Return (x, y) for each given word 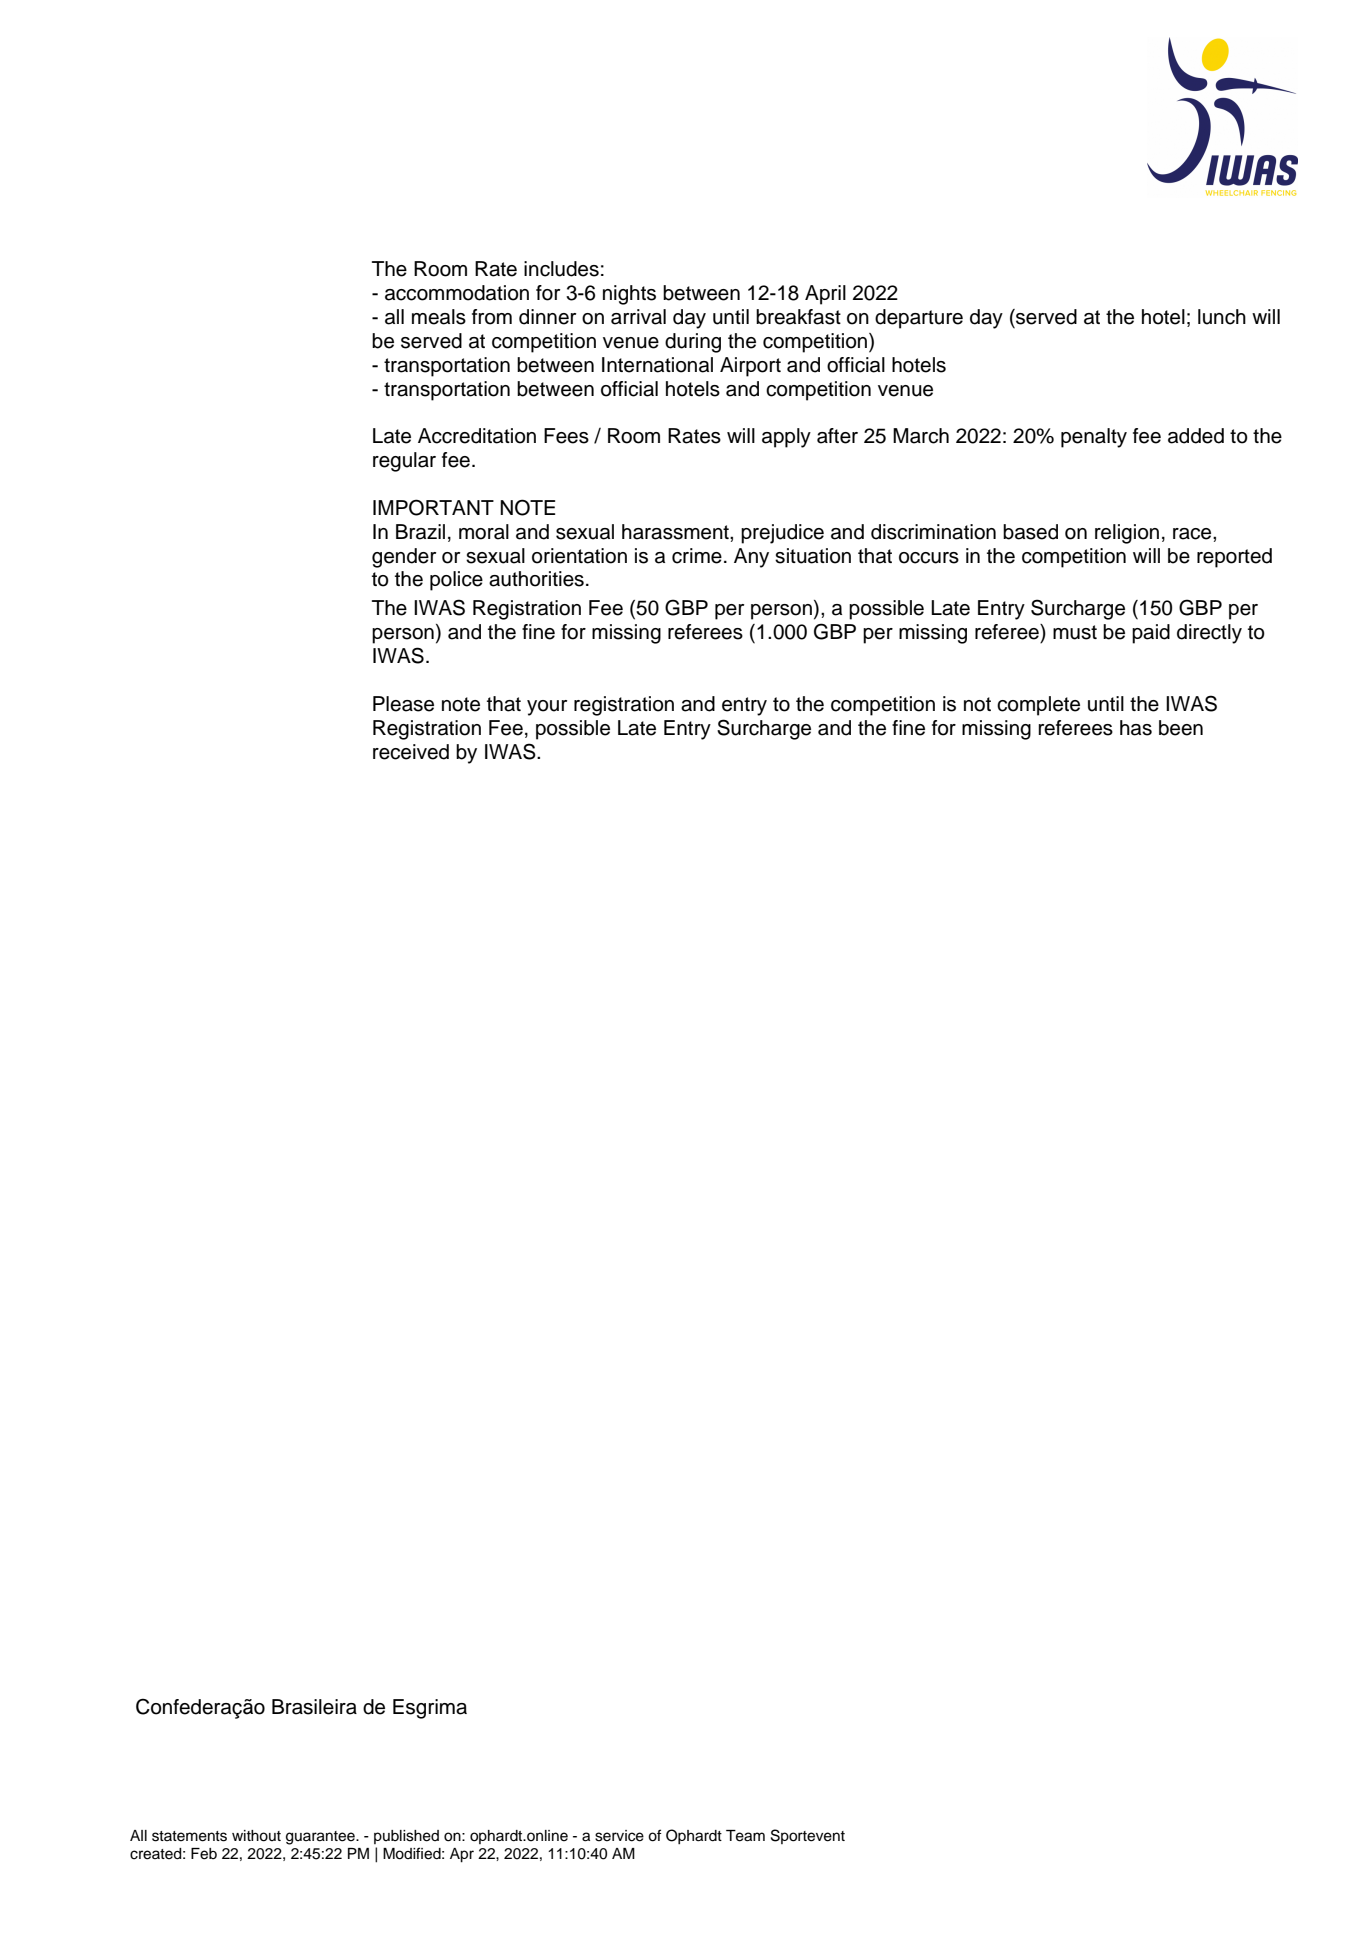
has (1136, 728)
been (1181, 728)
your (547, 708)
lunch (1222, 317)
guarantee (321, 1838)
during (693, 343)
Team (745, 1836)
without (256, 1836)
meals (439, 317)
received (411, 752)
